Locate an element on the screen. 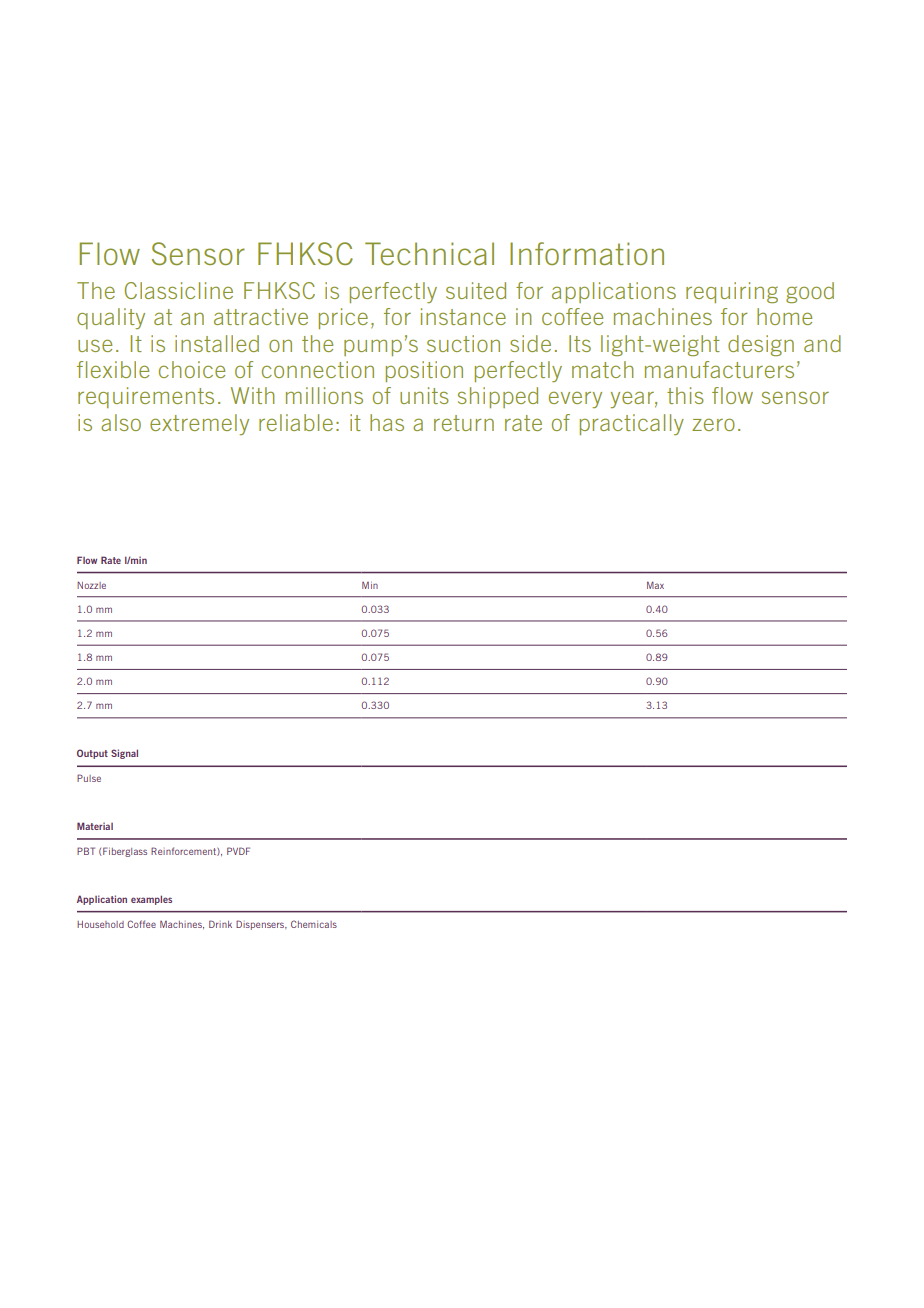 This screenshot has width=924, height=1308. examples is located at coordinates (151, 900).
